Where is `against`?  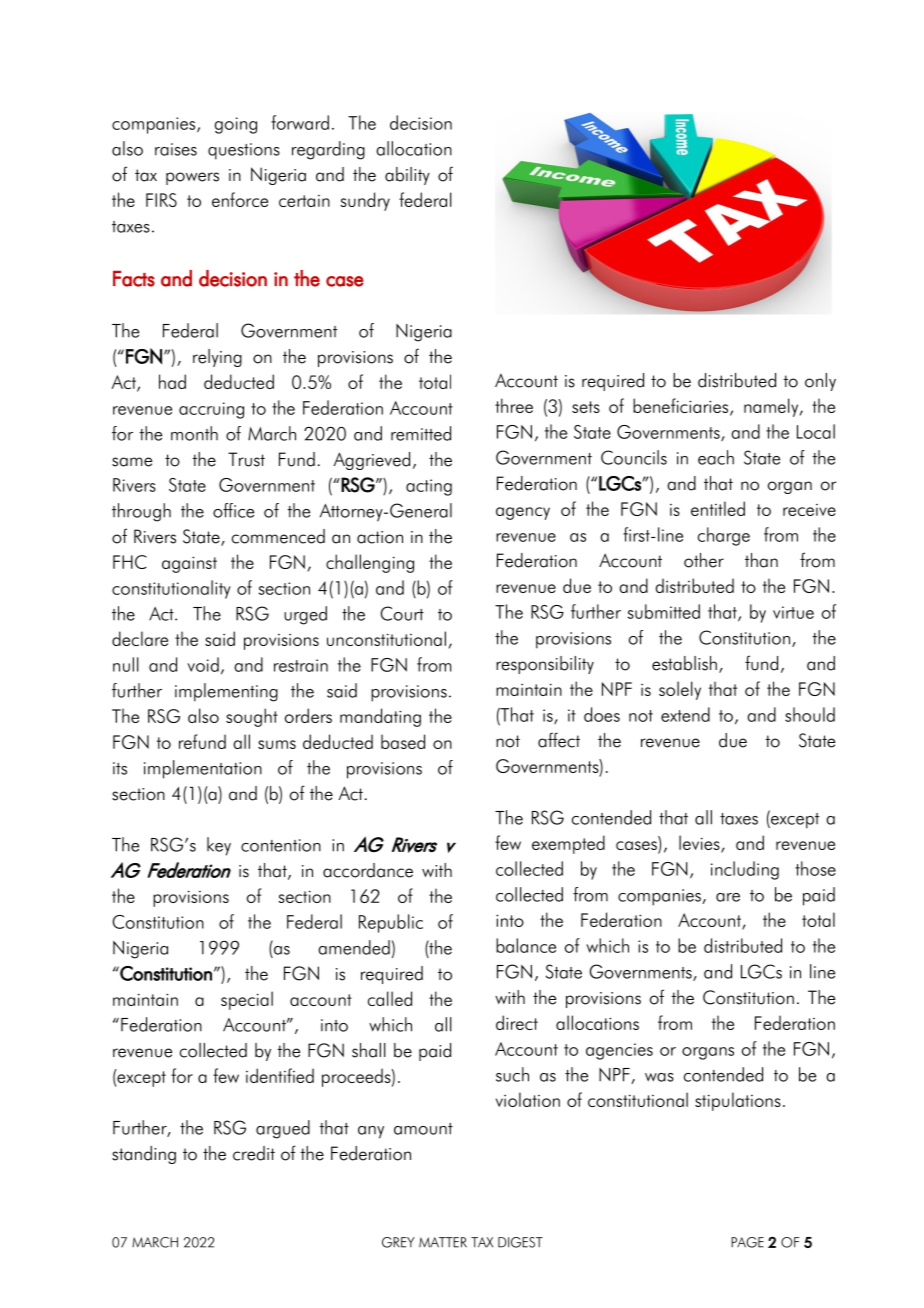 against is located at coordinates (189, 564).
